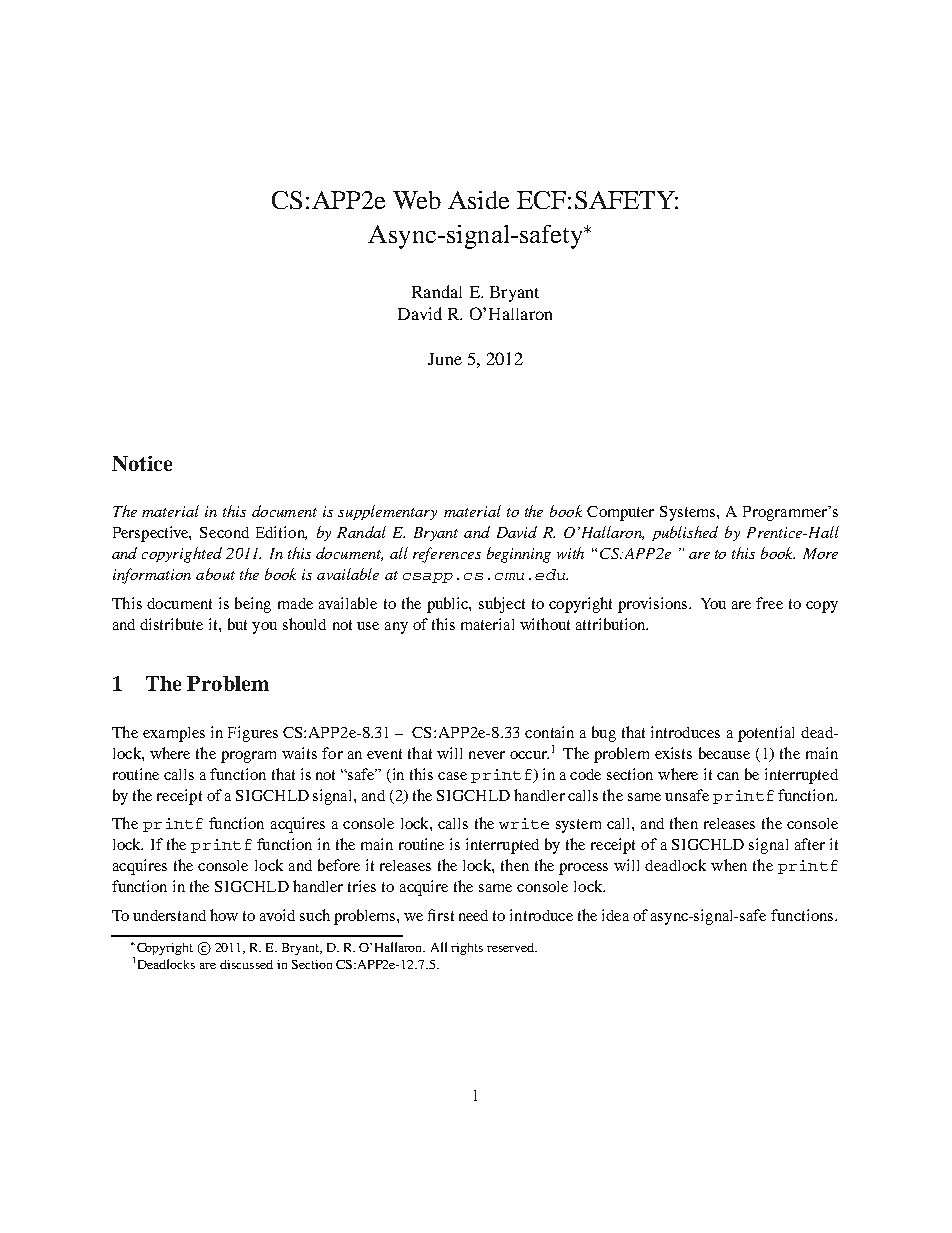  I want to click on supplementary, so click(387, 512).
